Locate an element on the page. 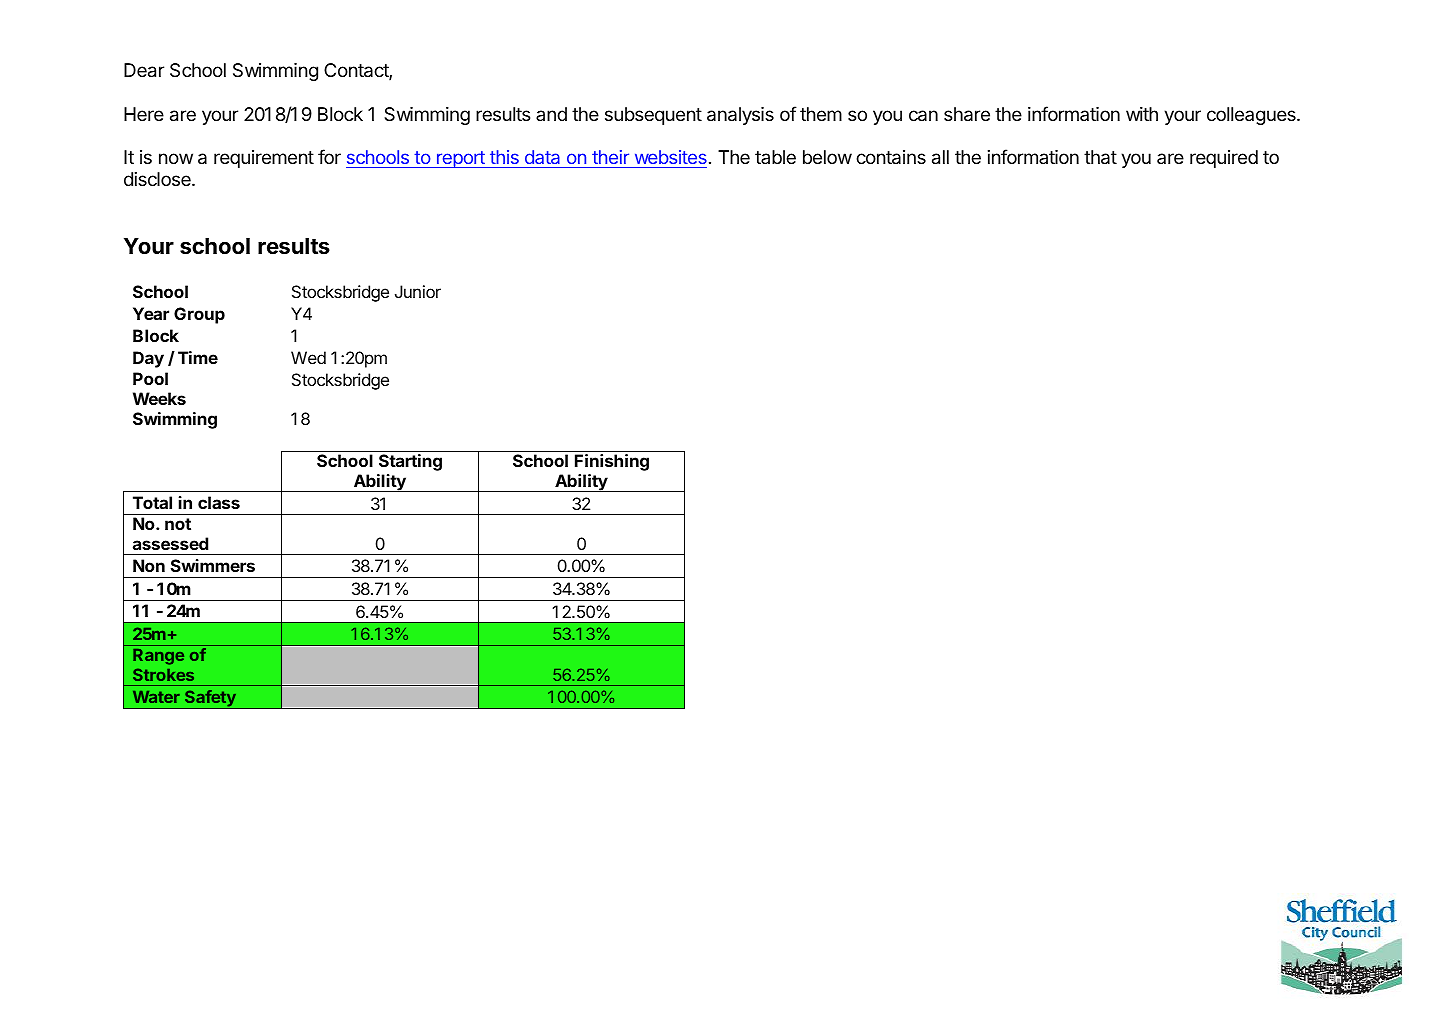  Dear is located at coordinates (144, 70).
